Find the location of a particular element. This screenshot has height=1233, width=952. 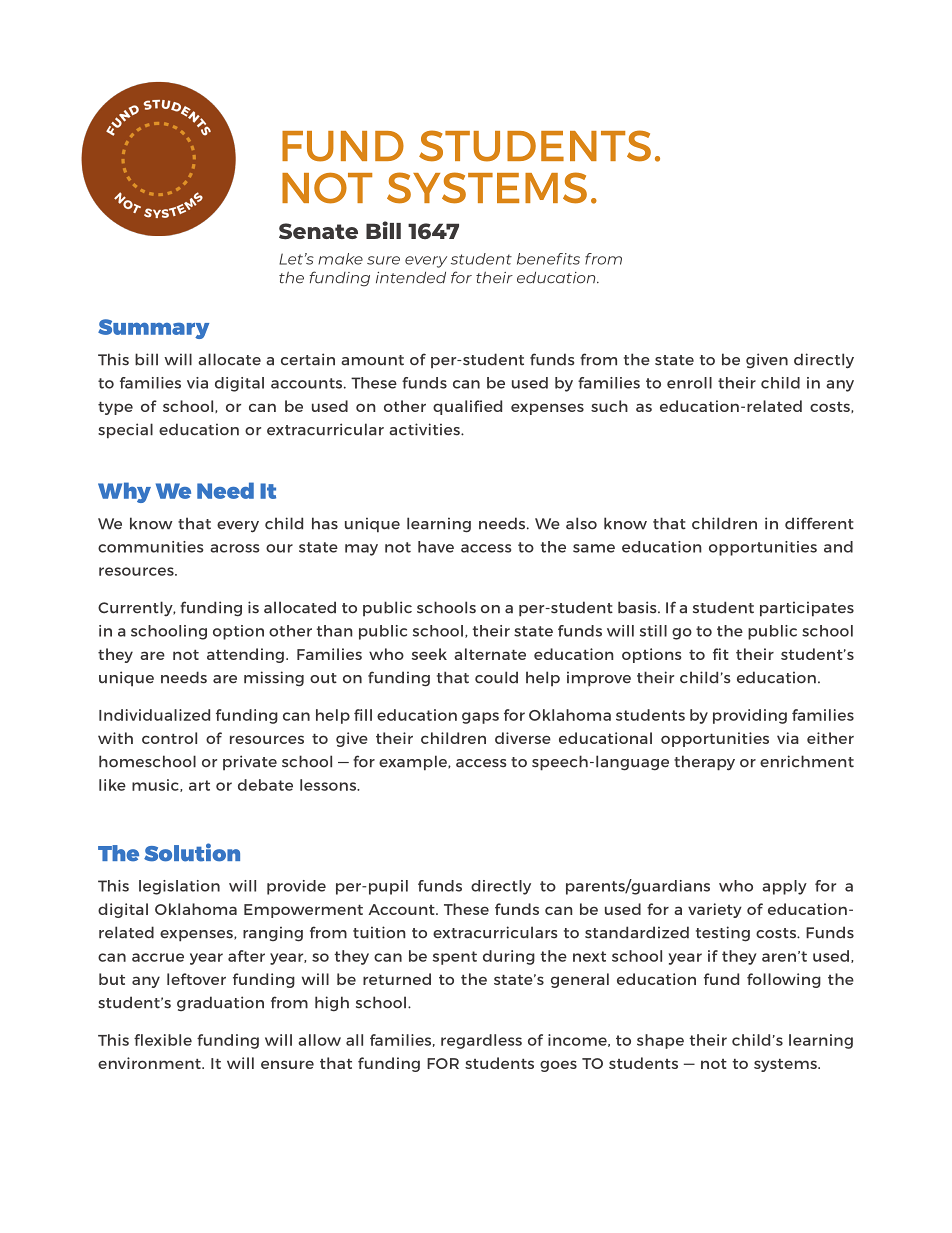

activities is located at coordinates (425, 429).
